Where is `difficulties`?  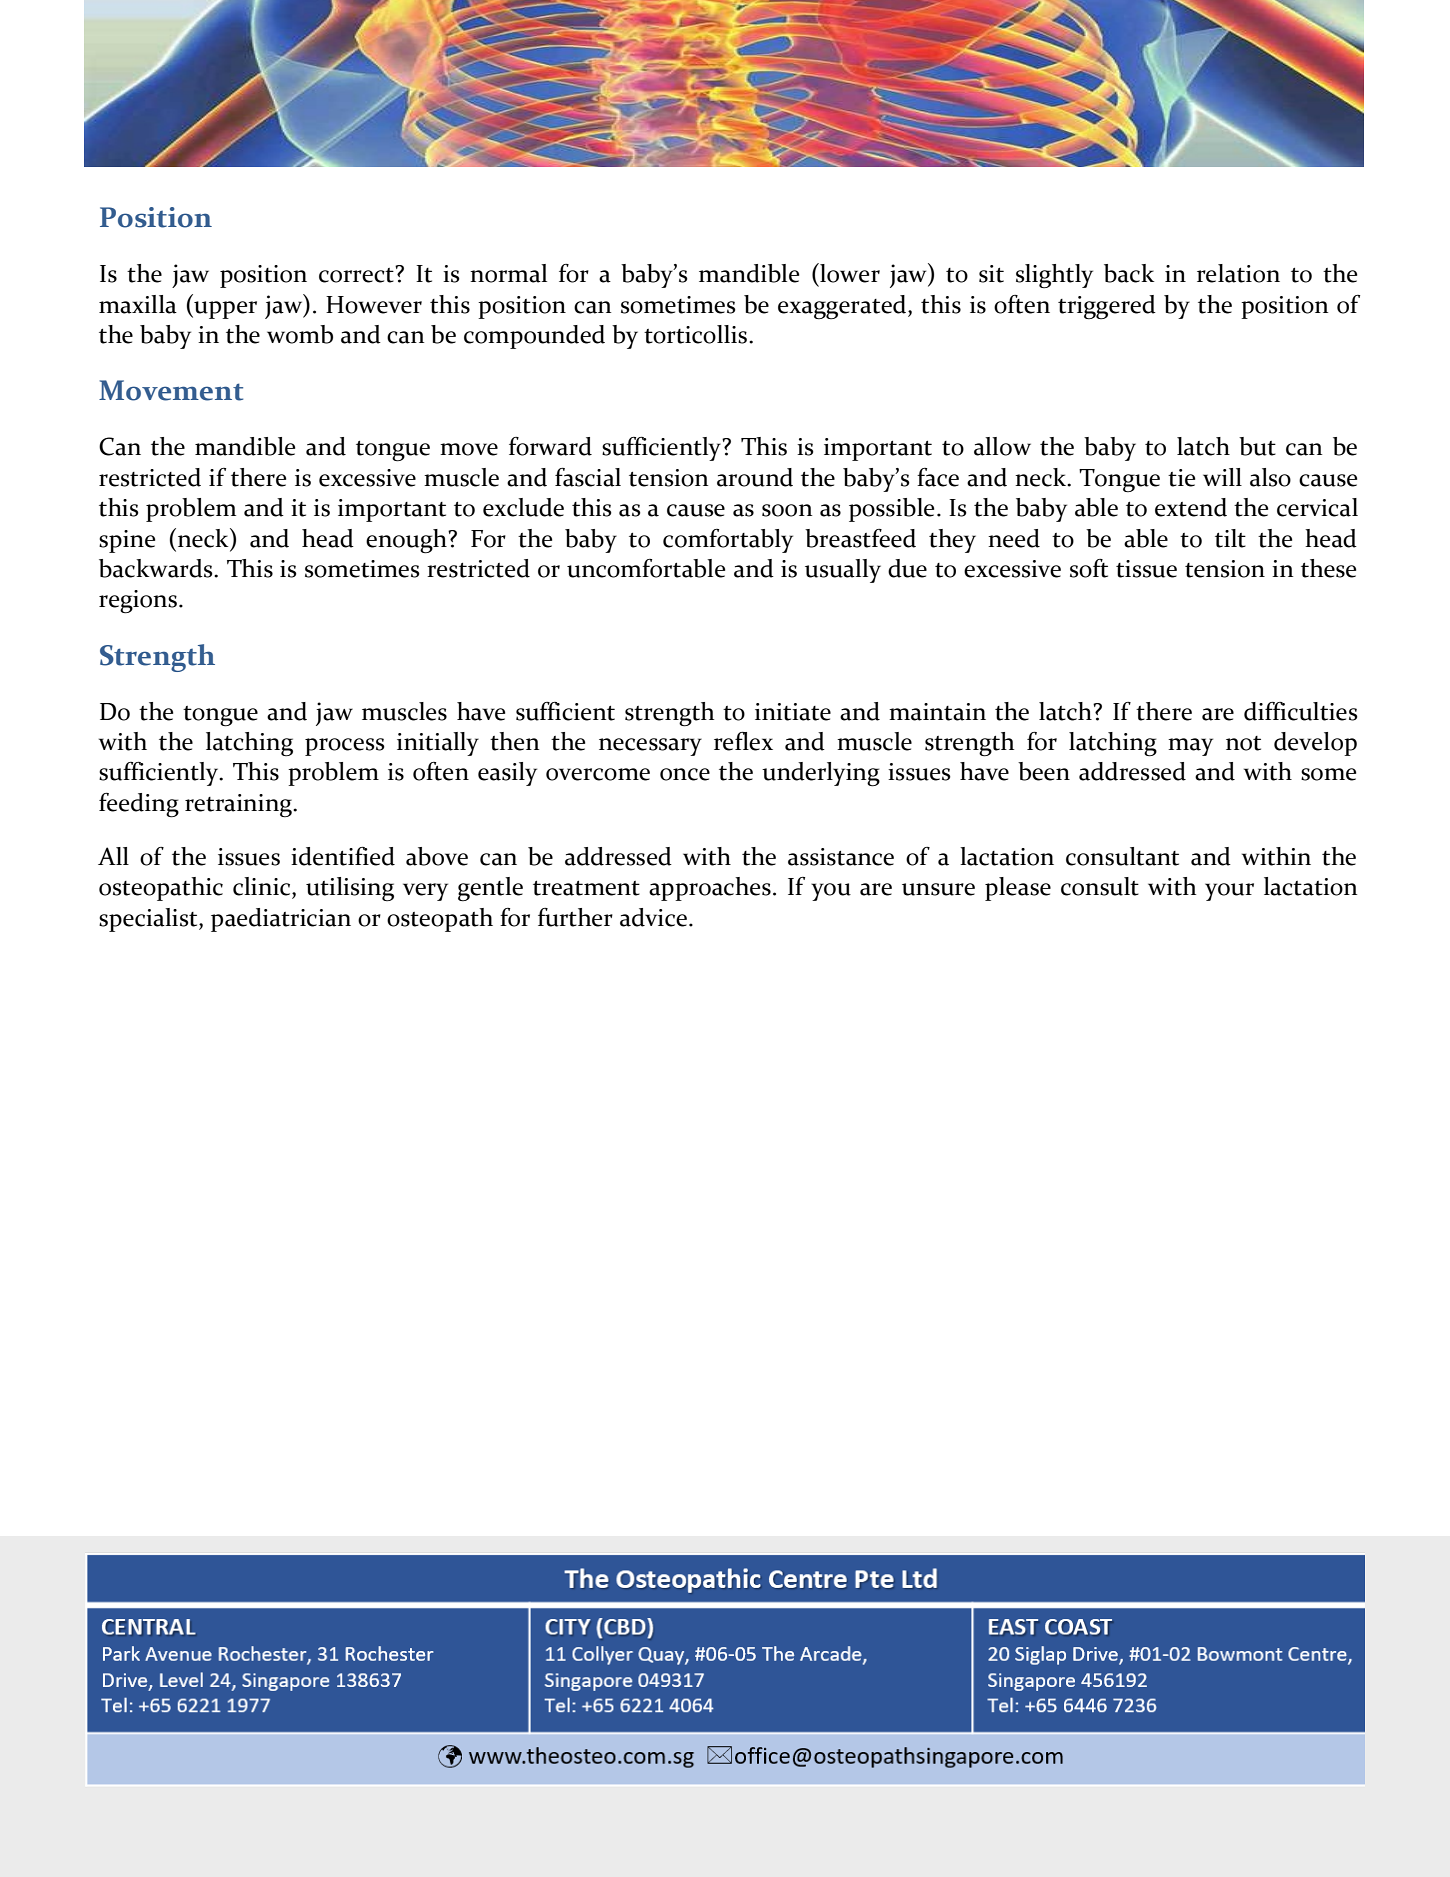
difficulties is located at coordinates (1301, 711).
